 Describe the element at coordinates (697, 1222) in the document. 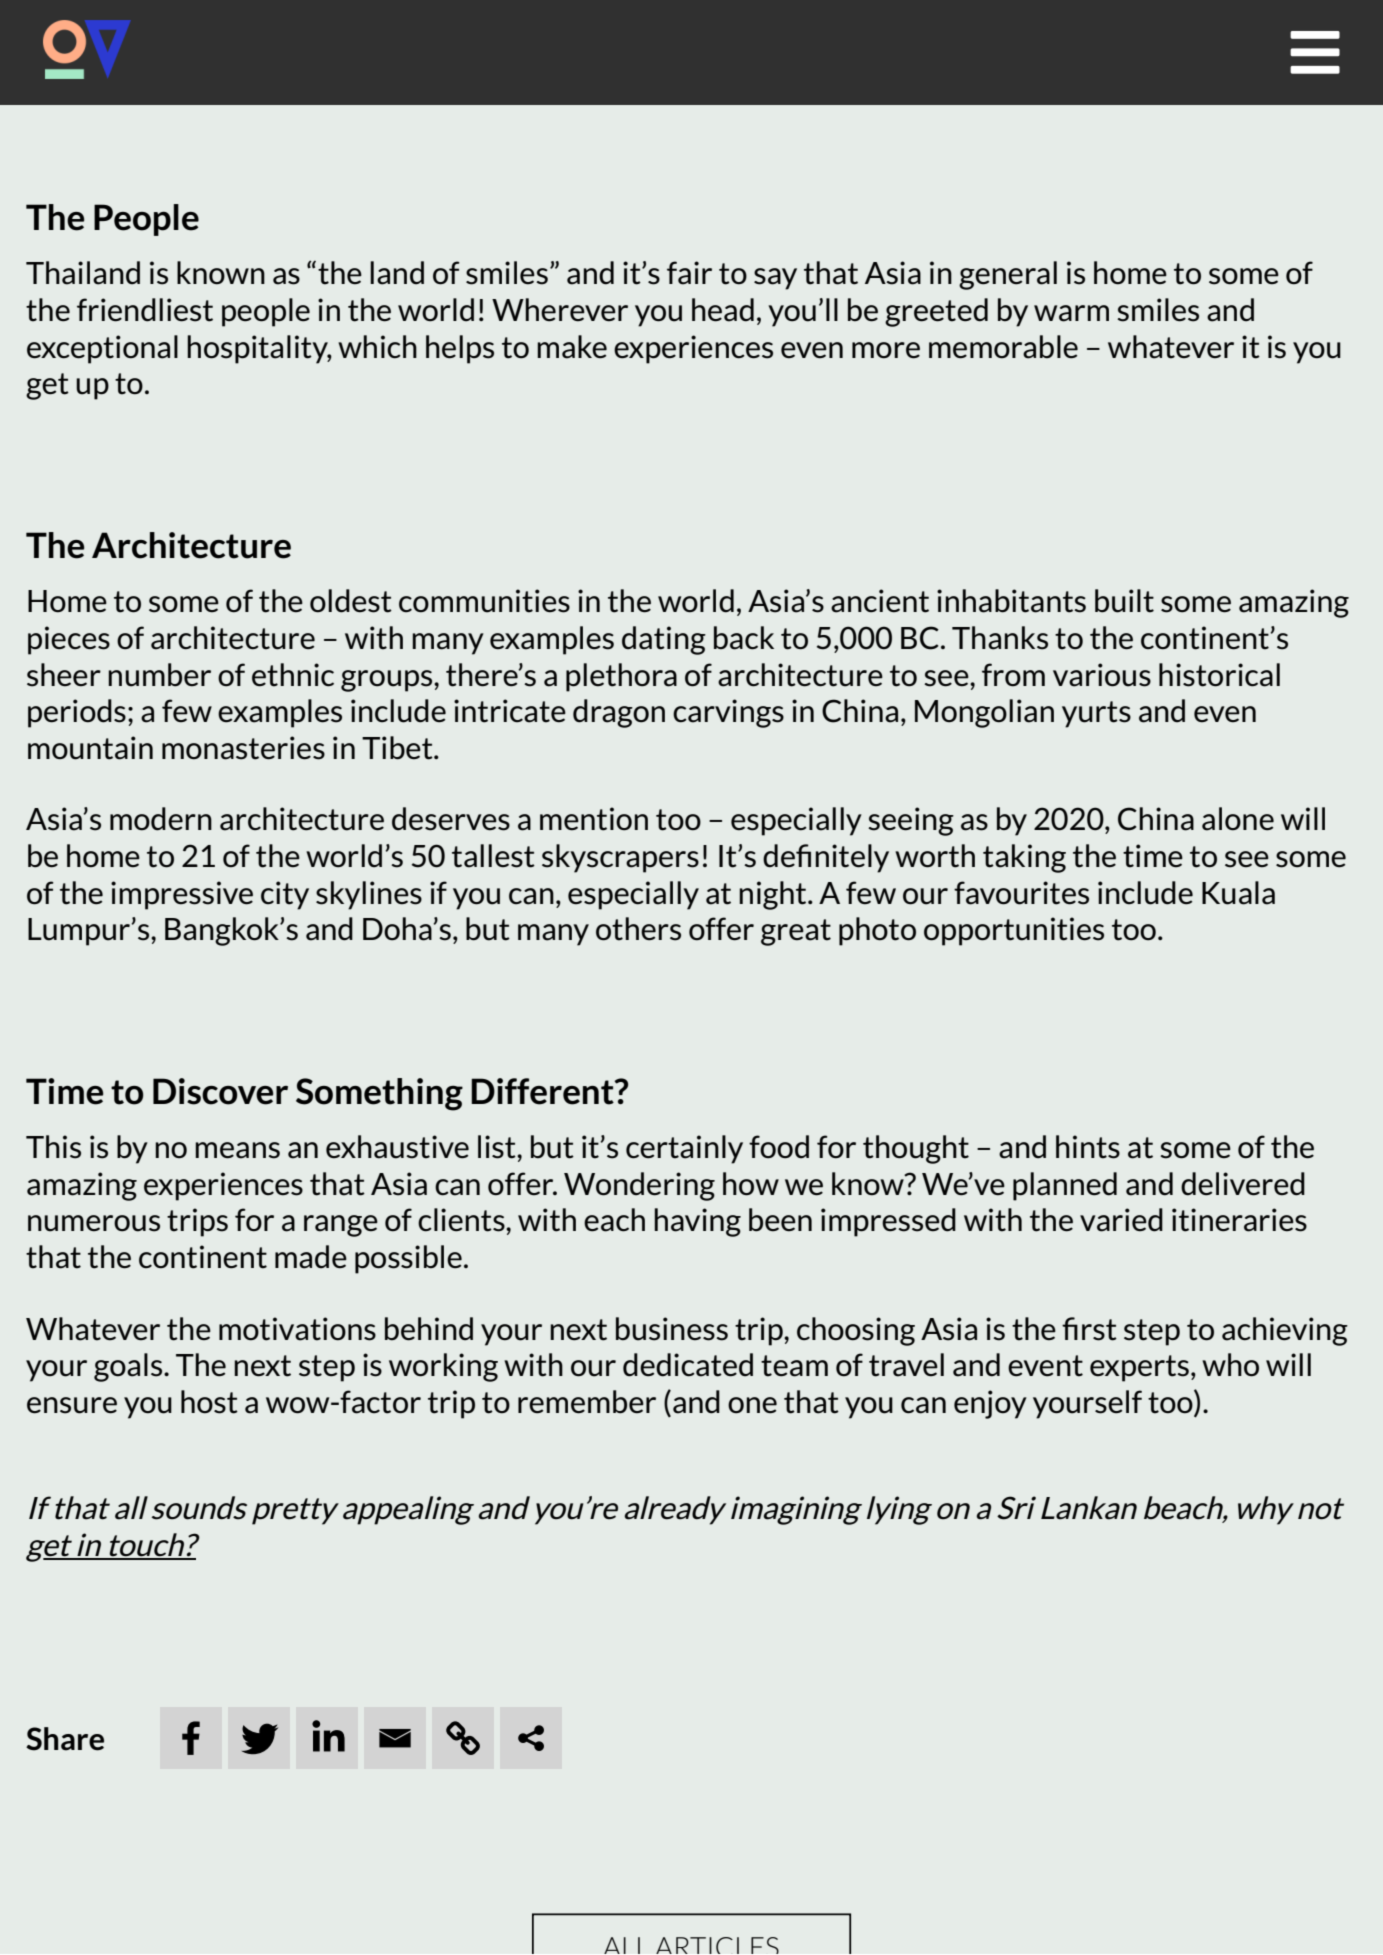

I see `having` at that location.
